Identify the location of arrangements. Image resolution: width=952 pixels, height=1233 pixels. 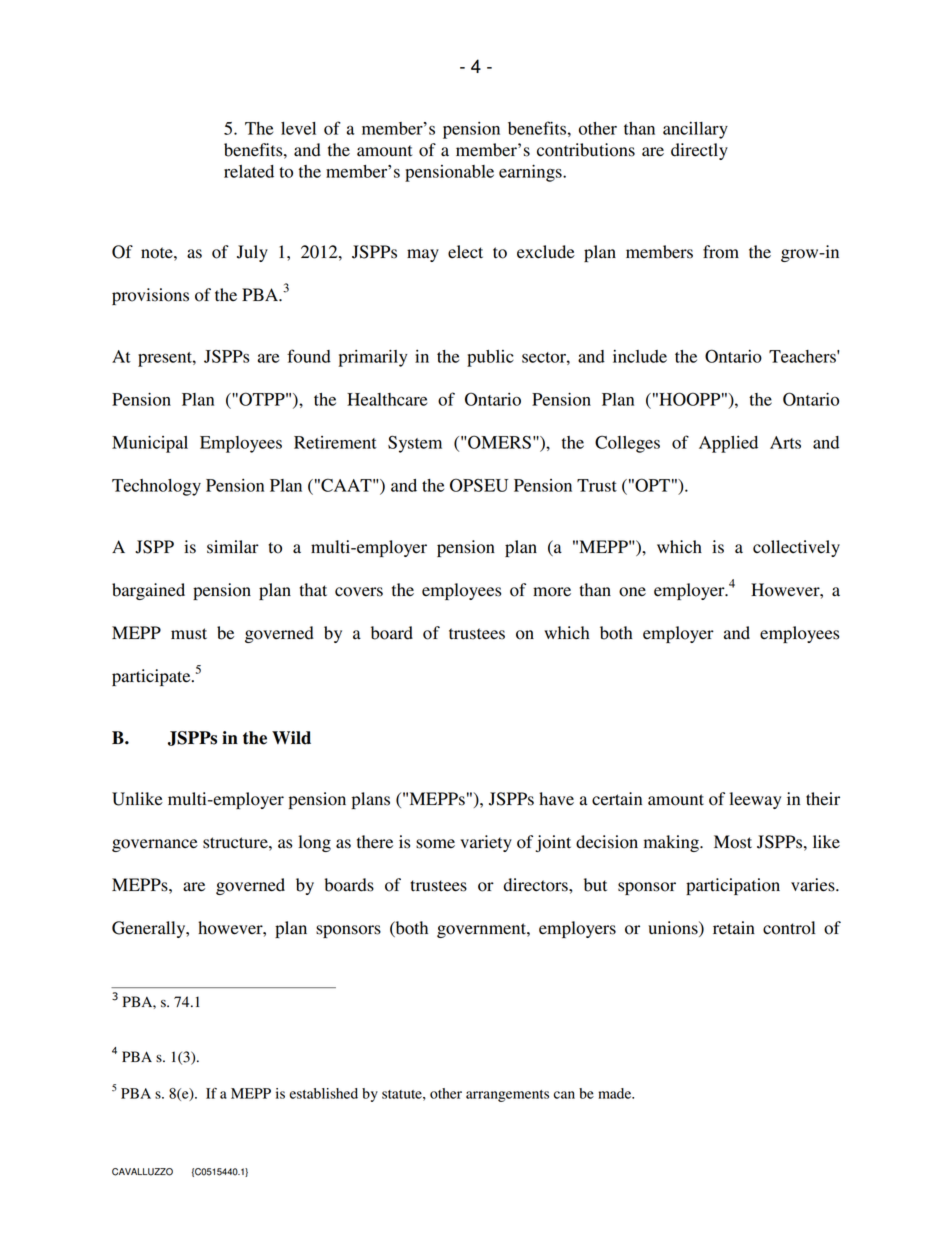
(507, 1096).
